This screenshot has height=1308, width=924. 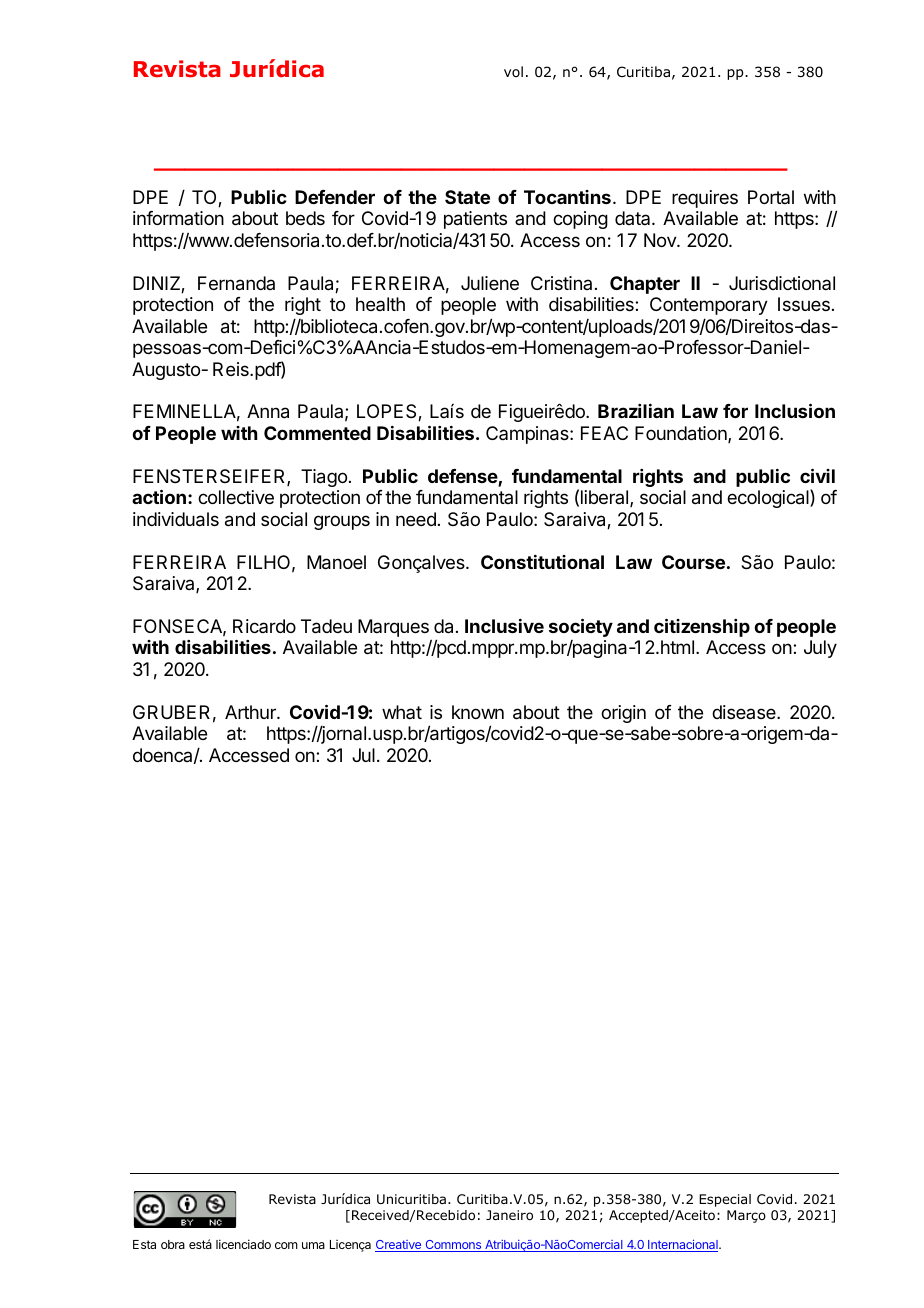 What do you see at coordinates (268, 411) in the screenshot?
I see `Anna` at bounding box center [268, 411].
